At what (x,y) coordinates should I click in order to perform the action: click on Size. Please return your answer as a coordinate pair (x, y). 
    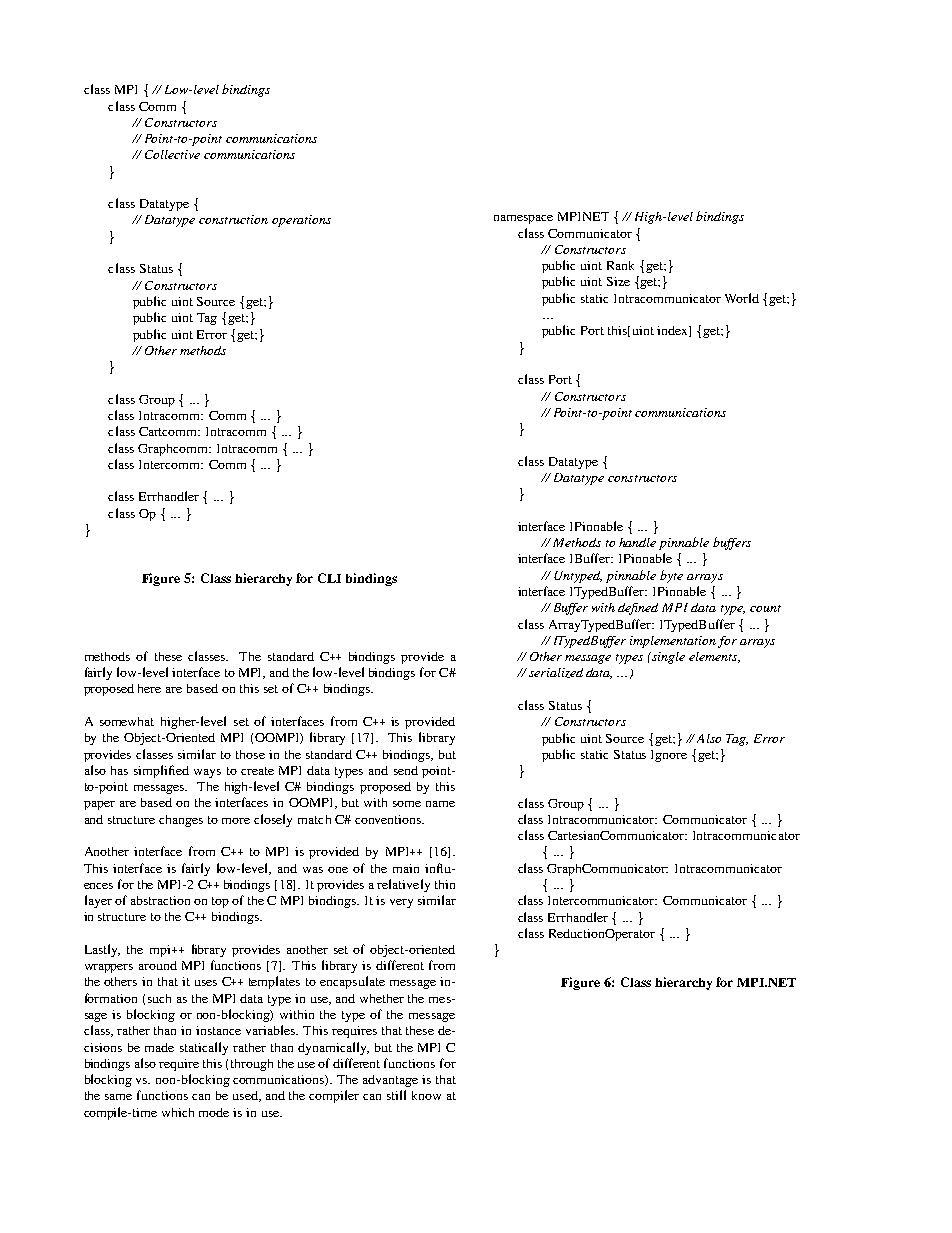
    Looking at the image, I should click on (618, 281).
